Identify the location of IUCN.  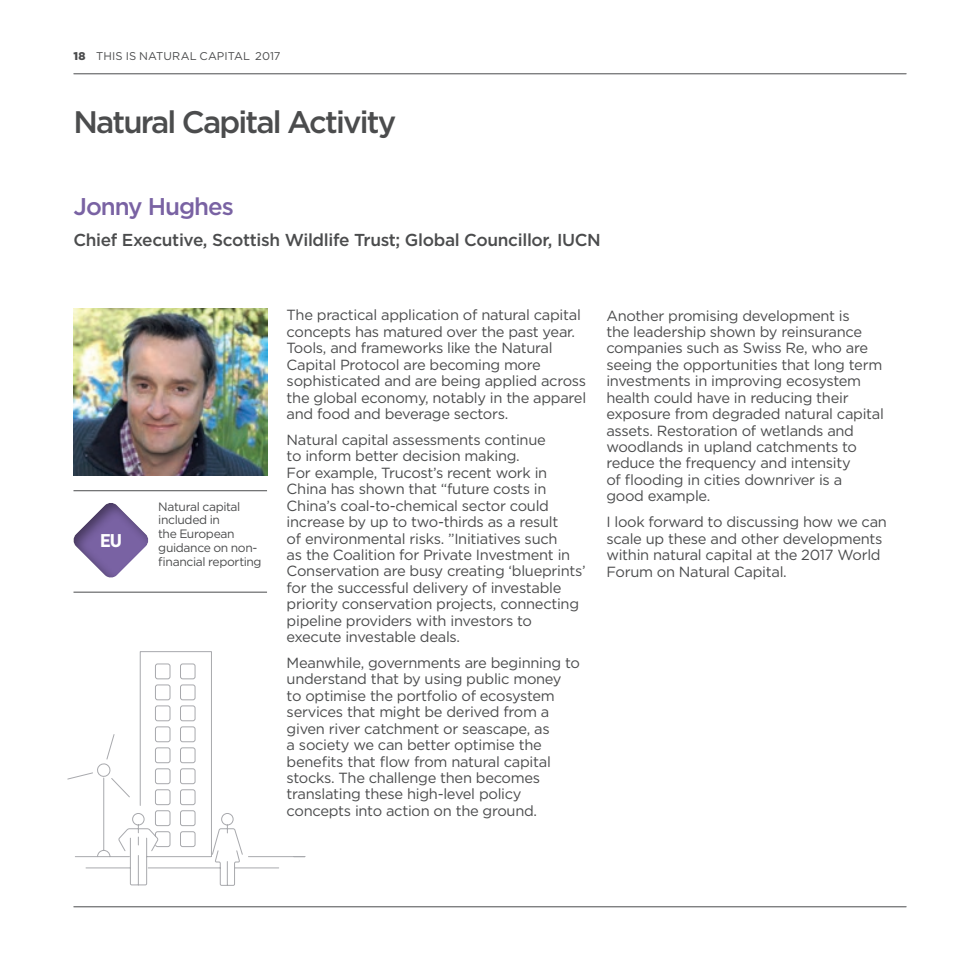
(578, 239).
